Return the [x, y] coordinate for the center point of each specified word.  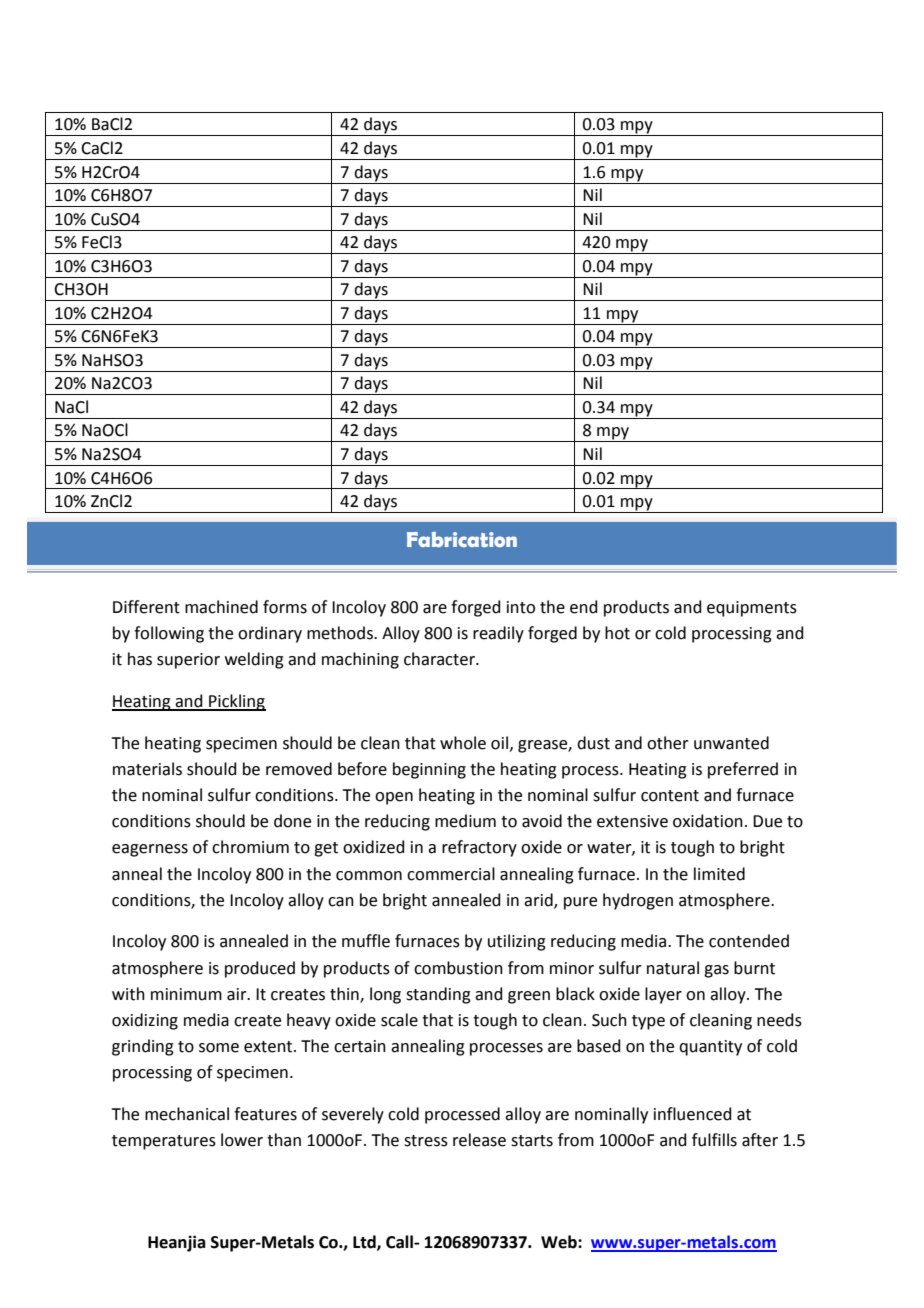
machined [221, 607]
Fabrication [462, 539]
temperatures [164, 1142]
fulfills [714, 1140]
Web [560, 1242]
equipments [752, 609]
